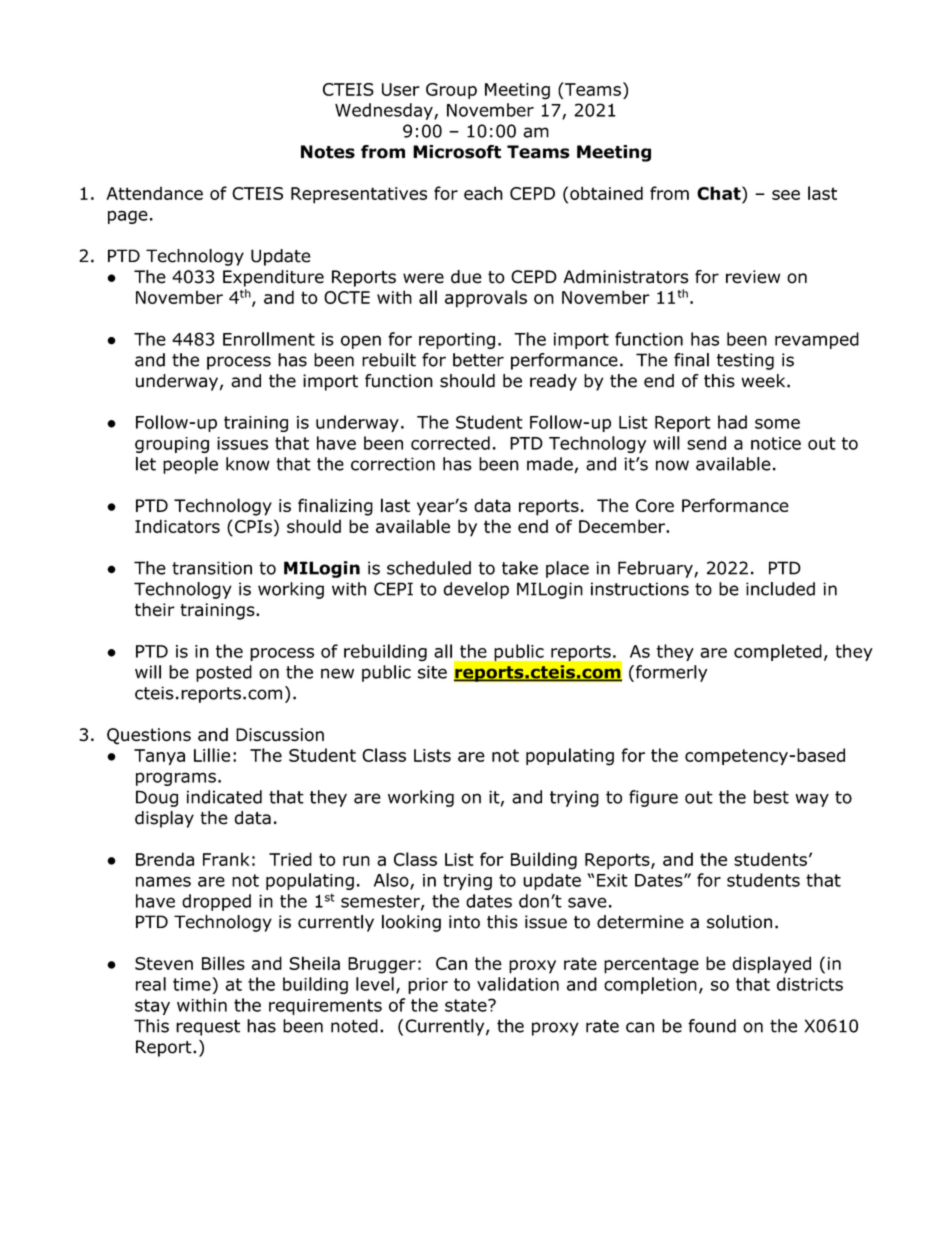 The height and width of the image is (1233, 952). What do you see at coordinates (720, 193) in the image?
I see `Chat` at bounding box center [720, 193].
